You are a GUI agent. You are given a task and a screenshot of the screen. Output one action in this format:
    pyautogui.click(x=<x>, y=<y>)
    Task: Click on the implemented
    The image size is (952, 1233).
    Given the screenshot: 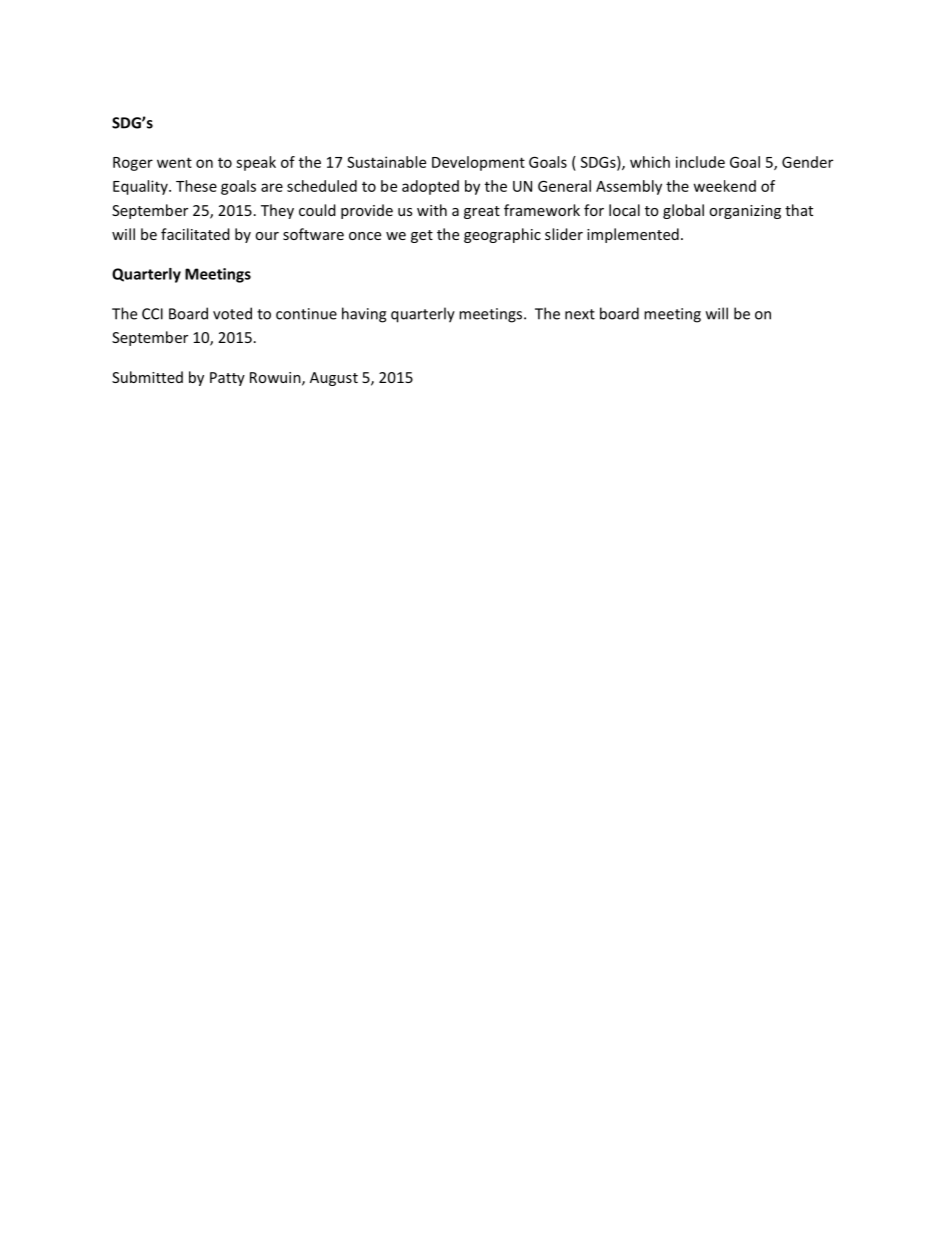 What is the action you would take?
    pyautogui.click(x=633, y=235)
